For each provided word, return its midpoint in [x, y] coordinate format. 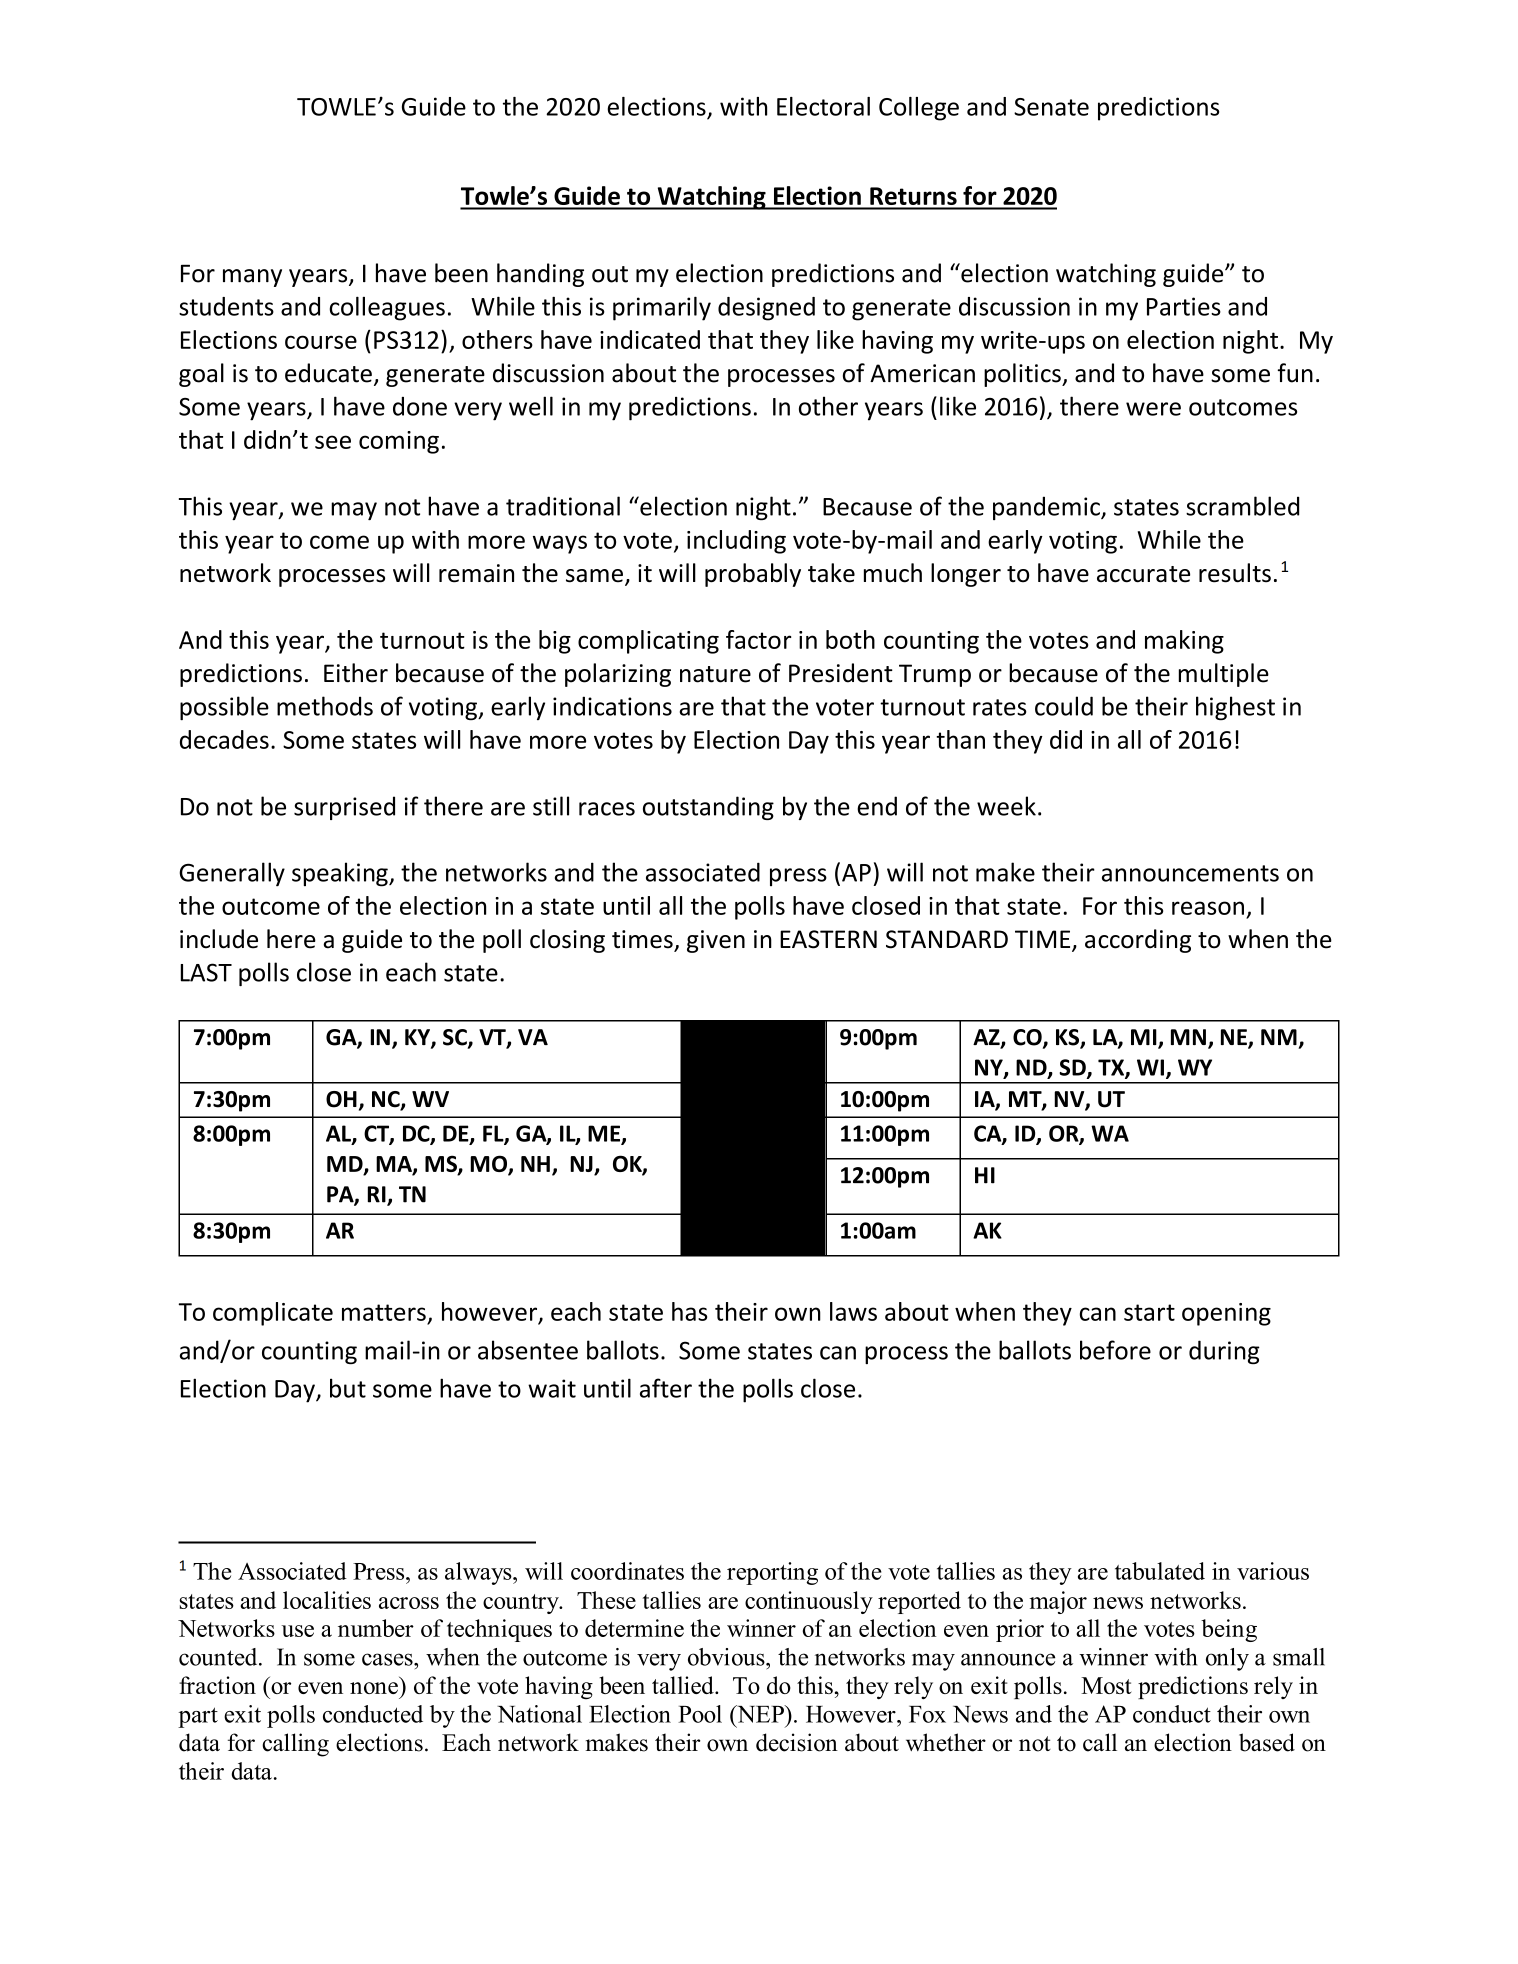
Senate [1051, 107]
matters [384, 1312]
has [689, 1311]
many [252, 278]
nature [715, 674]
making [1184, 642]
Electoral [823, 106]
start [1149, 1312]
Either [356, 673]
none [374, 1688]
